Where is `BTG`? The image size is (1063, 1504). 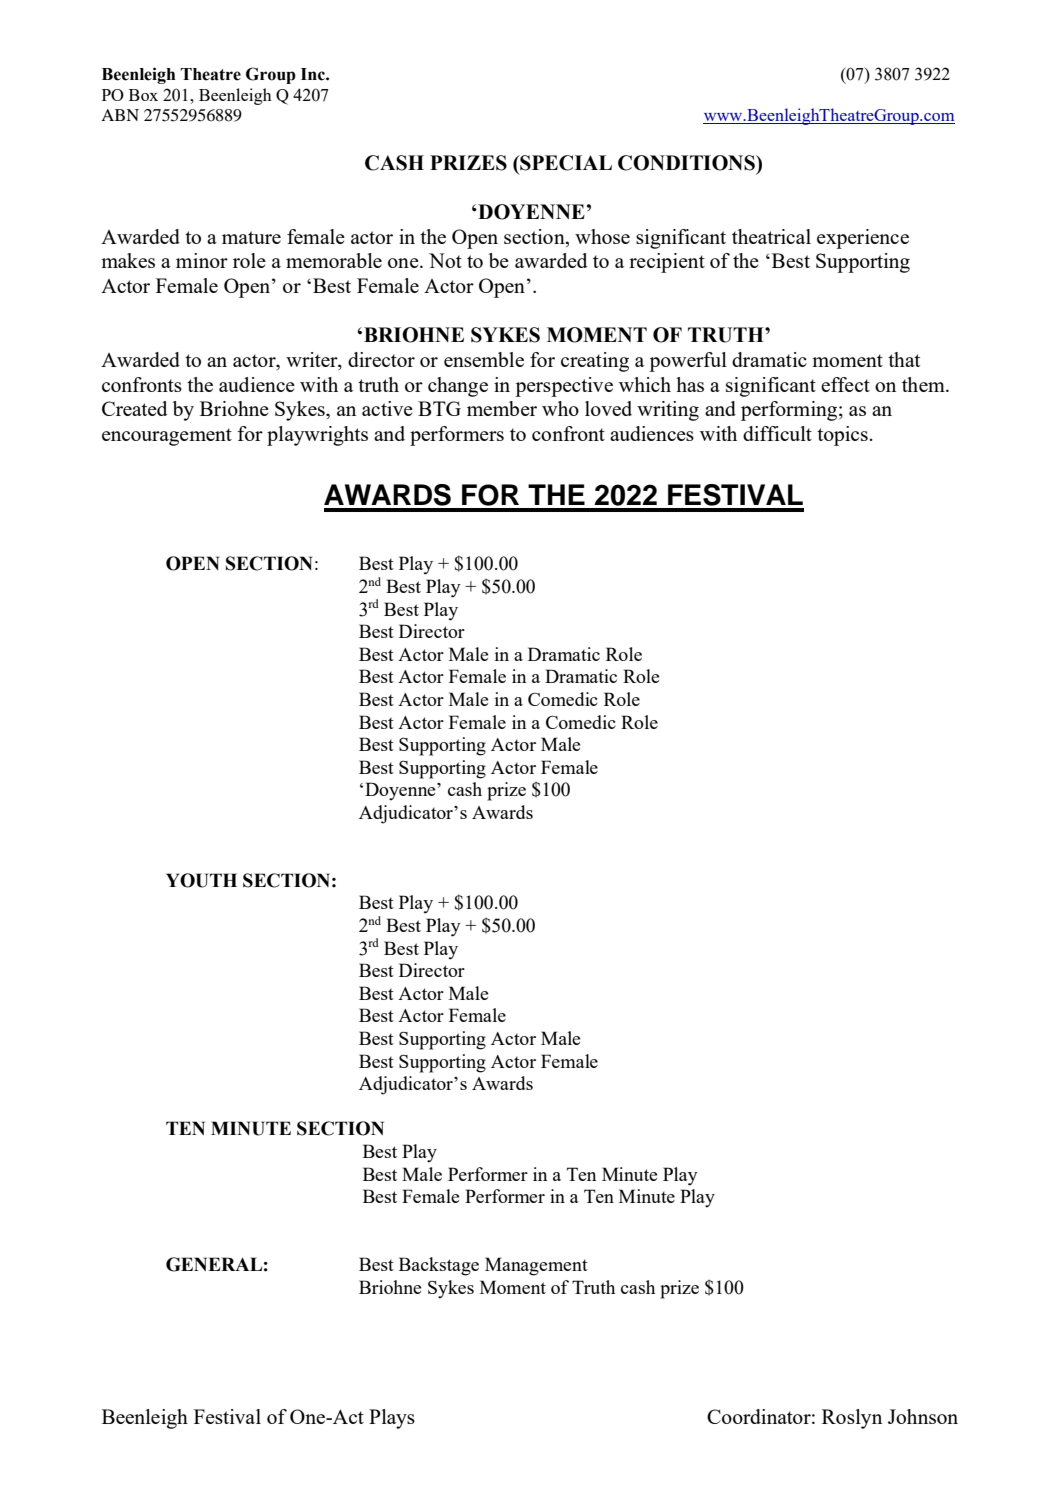 BTG is located at coordinates (439, 408).
